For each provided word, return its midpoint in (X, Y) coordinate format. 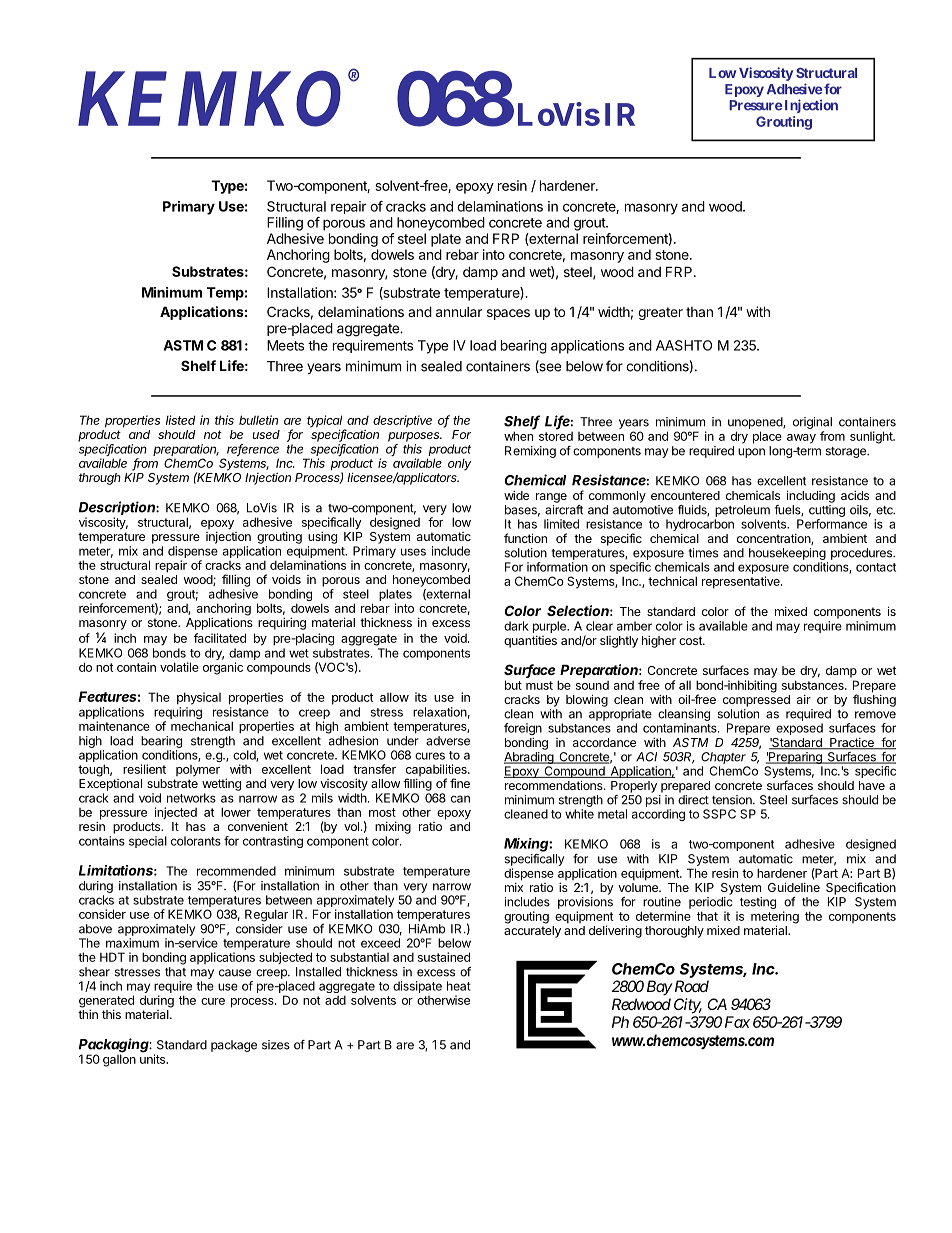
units (154, 1058)
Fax (737, 1022)
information (557, 567)
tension (733, 800)
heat (459, 986)
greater (660, 313)
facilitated (220, 638)
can (460, 799)
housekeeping (787, 554)
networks (191, 798)
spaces (508, 314)
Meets (285, 345)
